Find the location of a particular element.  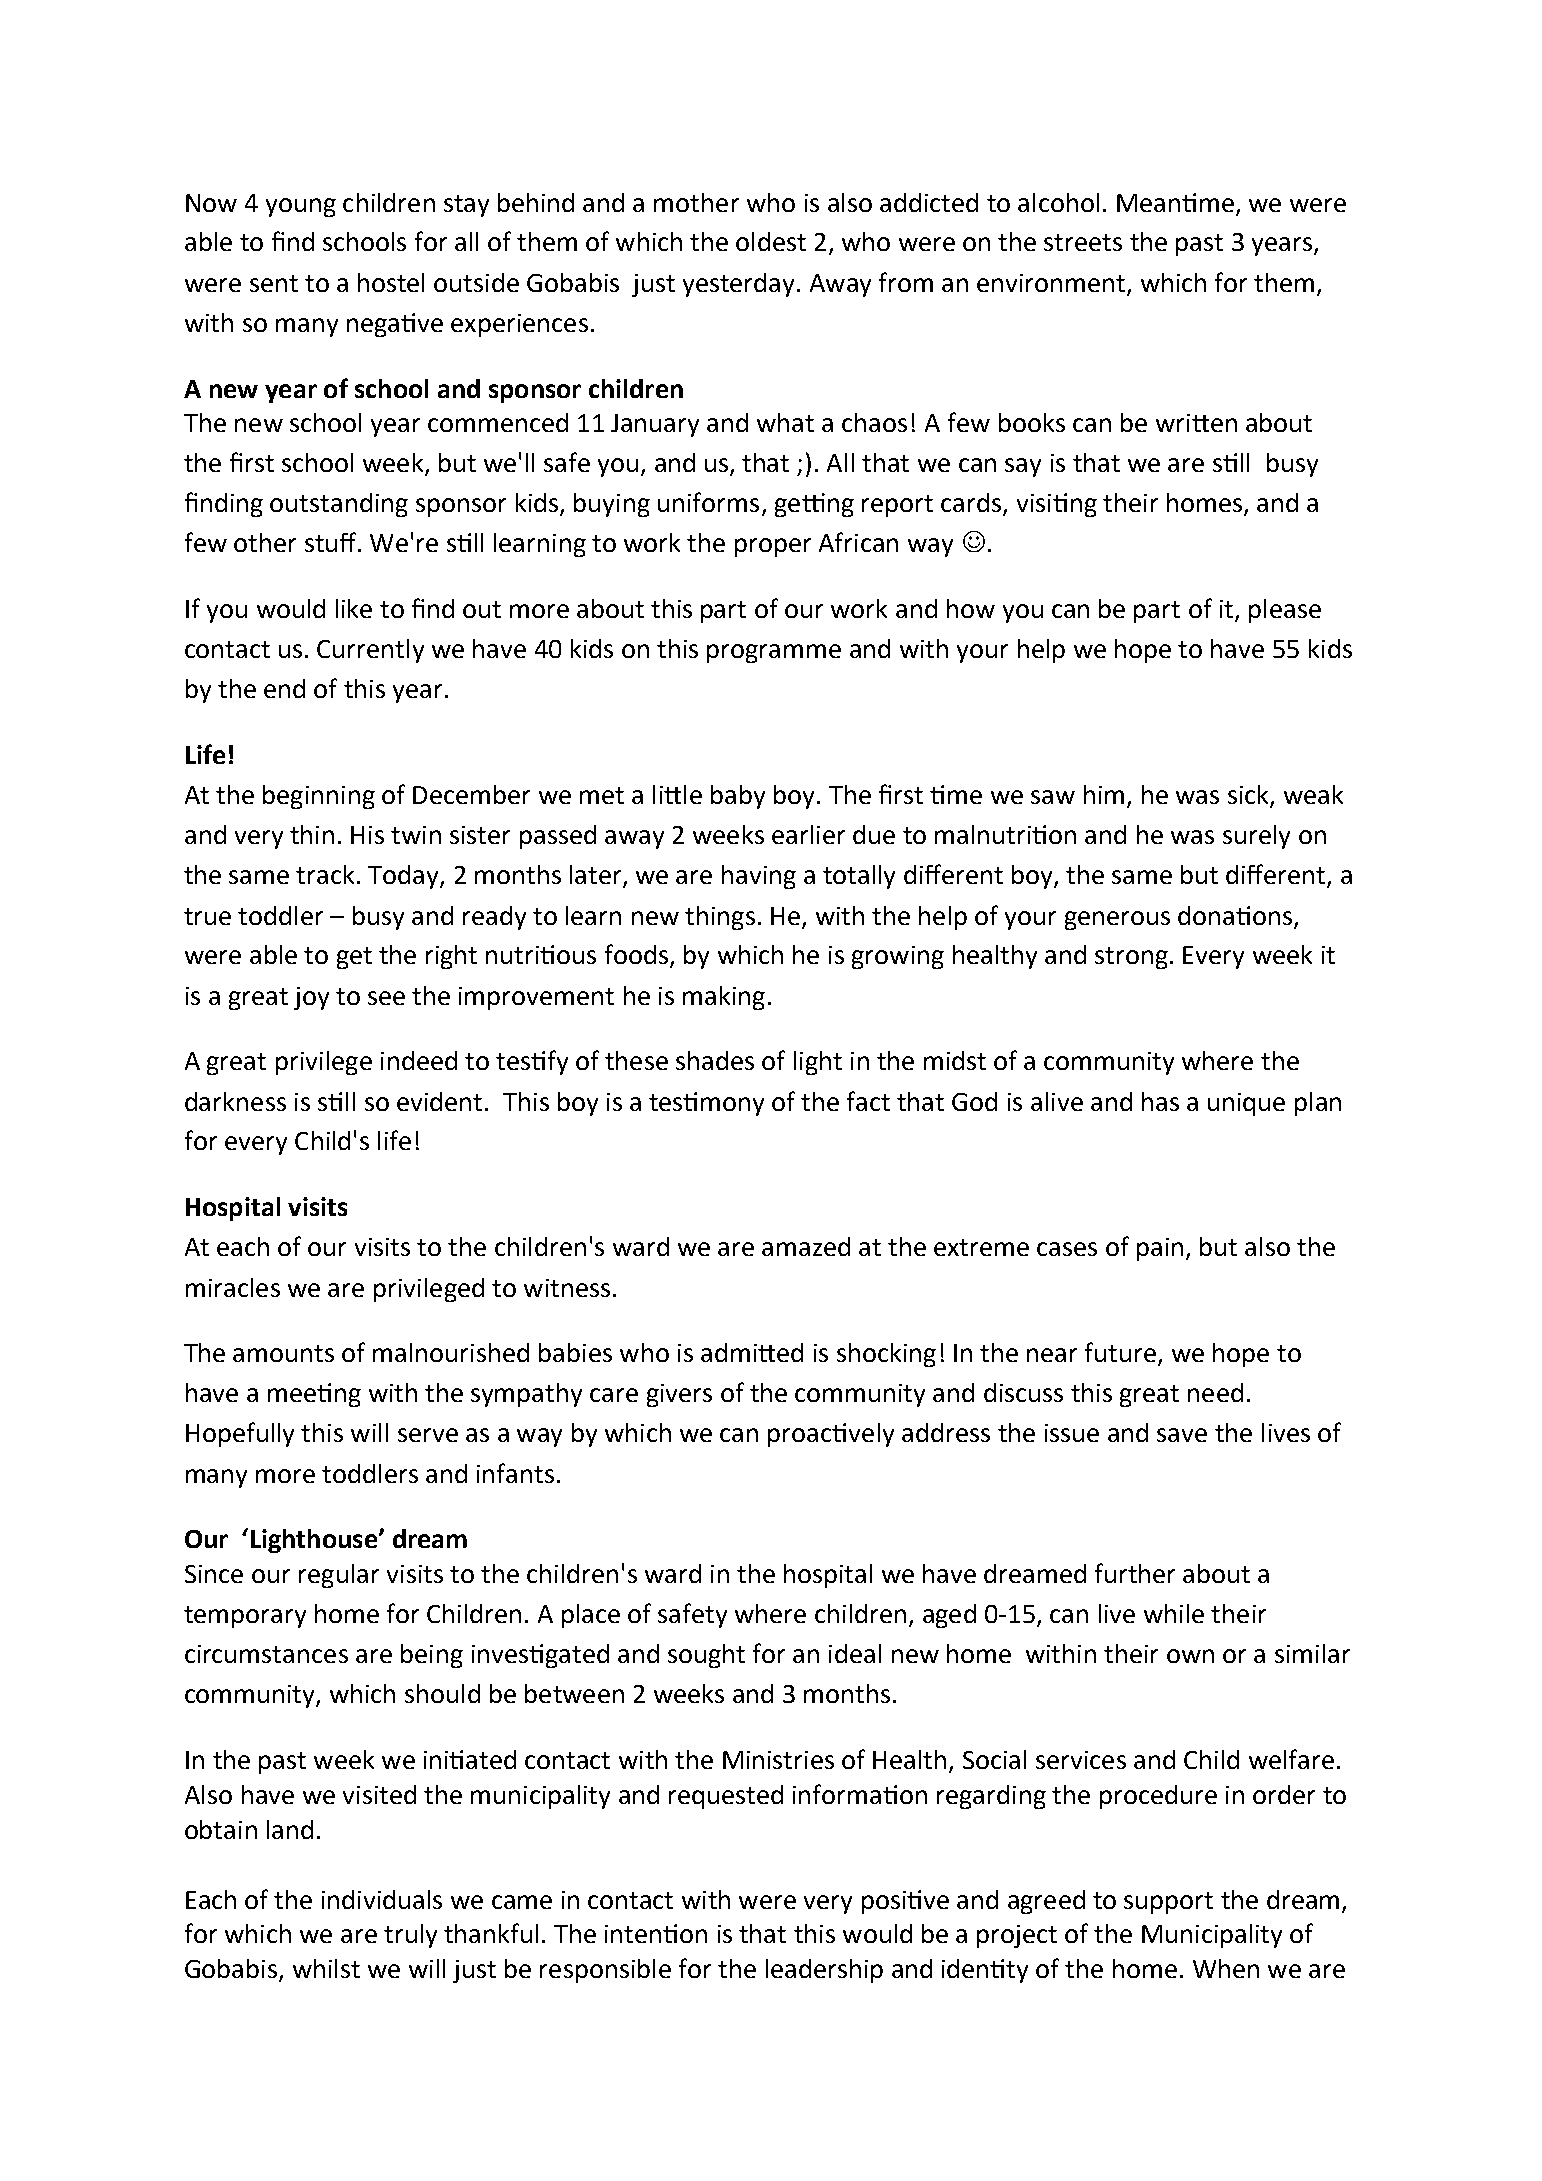

oldest is located at coordinates (771, 241).
